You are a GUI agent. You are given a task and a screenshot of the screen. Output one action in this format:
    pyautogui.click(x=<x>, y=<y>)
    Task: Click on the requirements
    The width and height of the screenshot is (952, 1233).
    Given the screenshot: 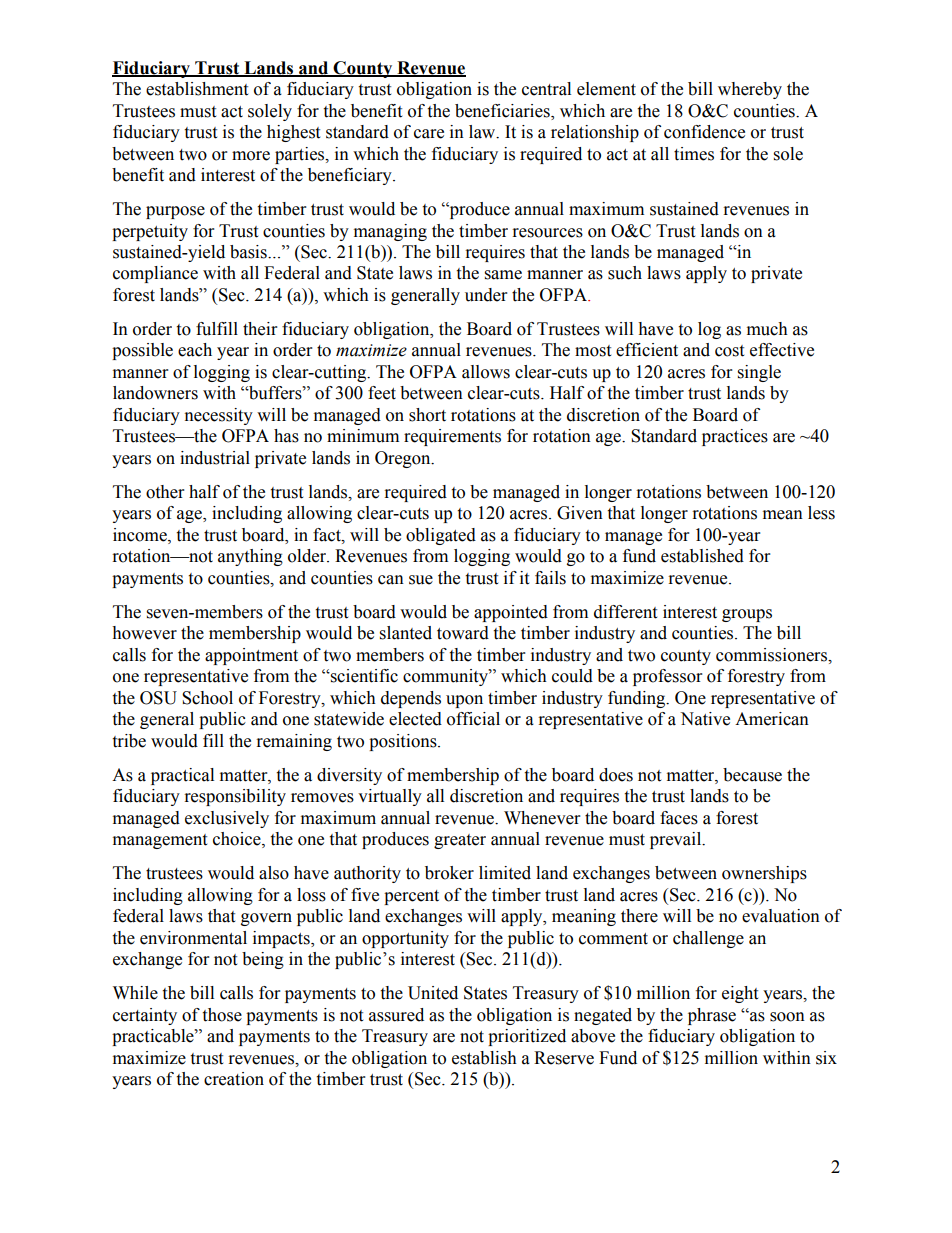 What is the action you would take?
    pyautogui.click(x=452, y=437)
